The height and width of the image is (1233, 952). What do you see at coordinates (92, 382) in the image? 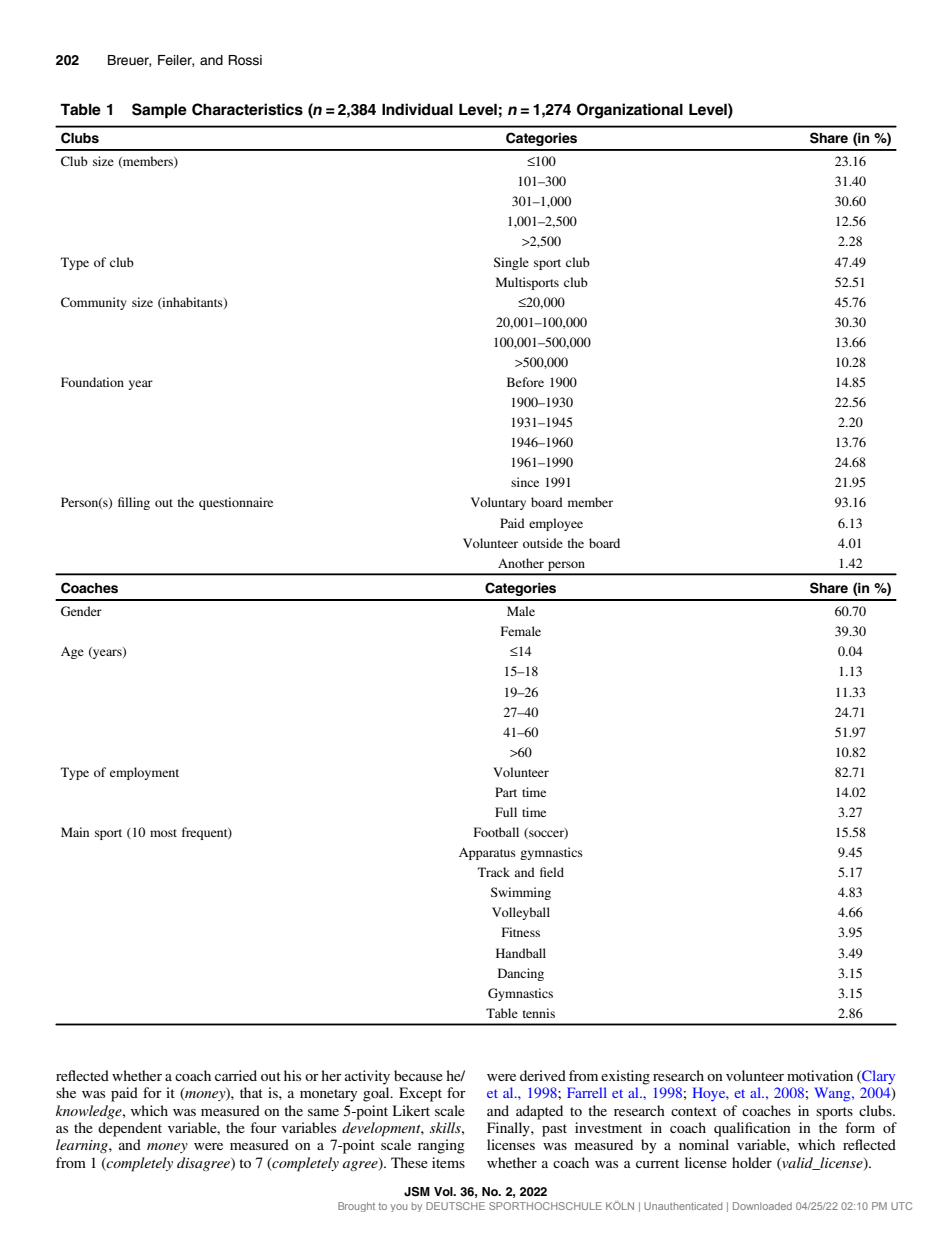
I see `Foundation` at bounding box center [92, 382].
